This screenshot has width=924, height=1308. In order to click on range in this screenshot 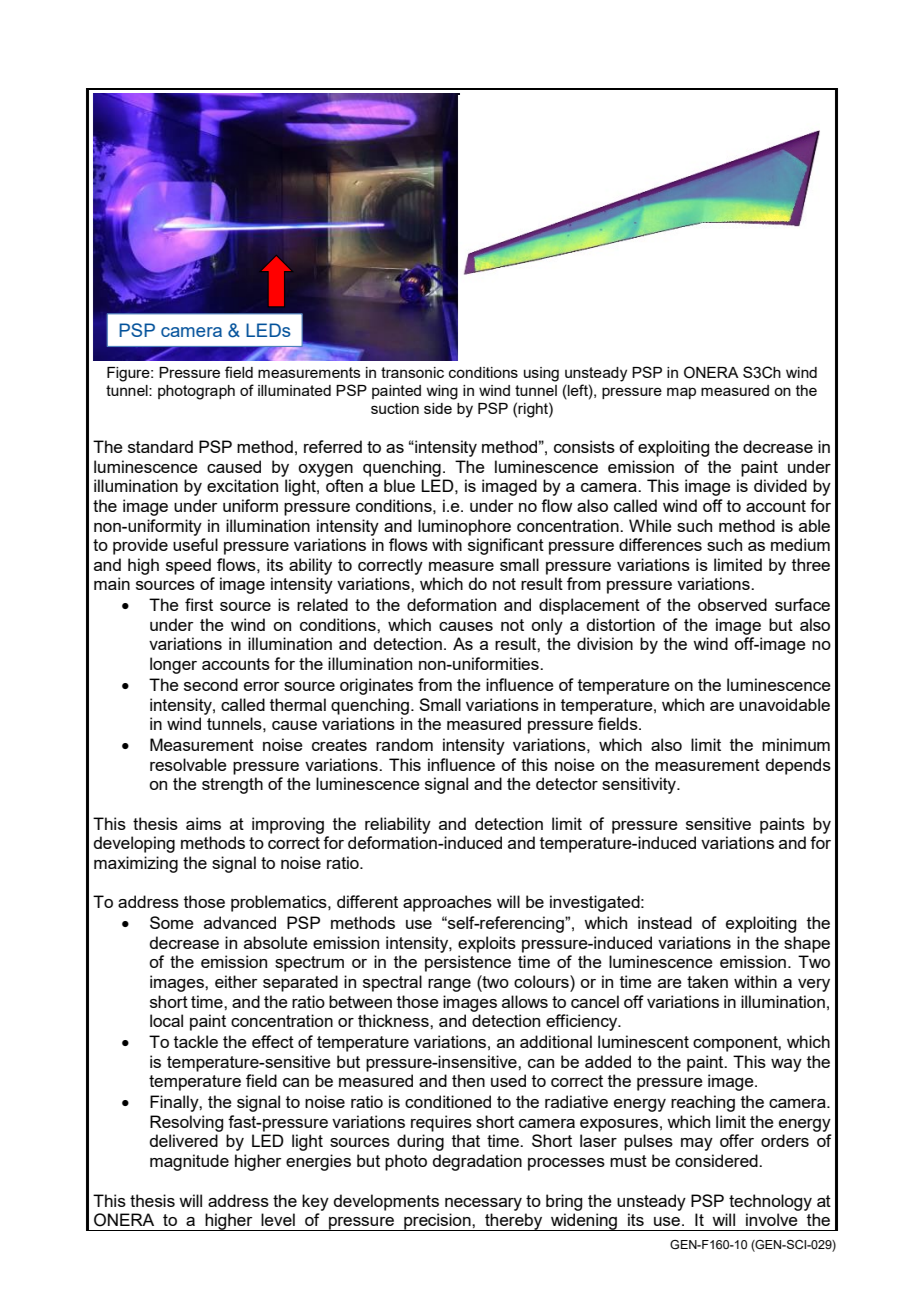, I will do `click(449, 985)`.
